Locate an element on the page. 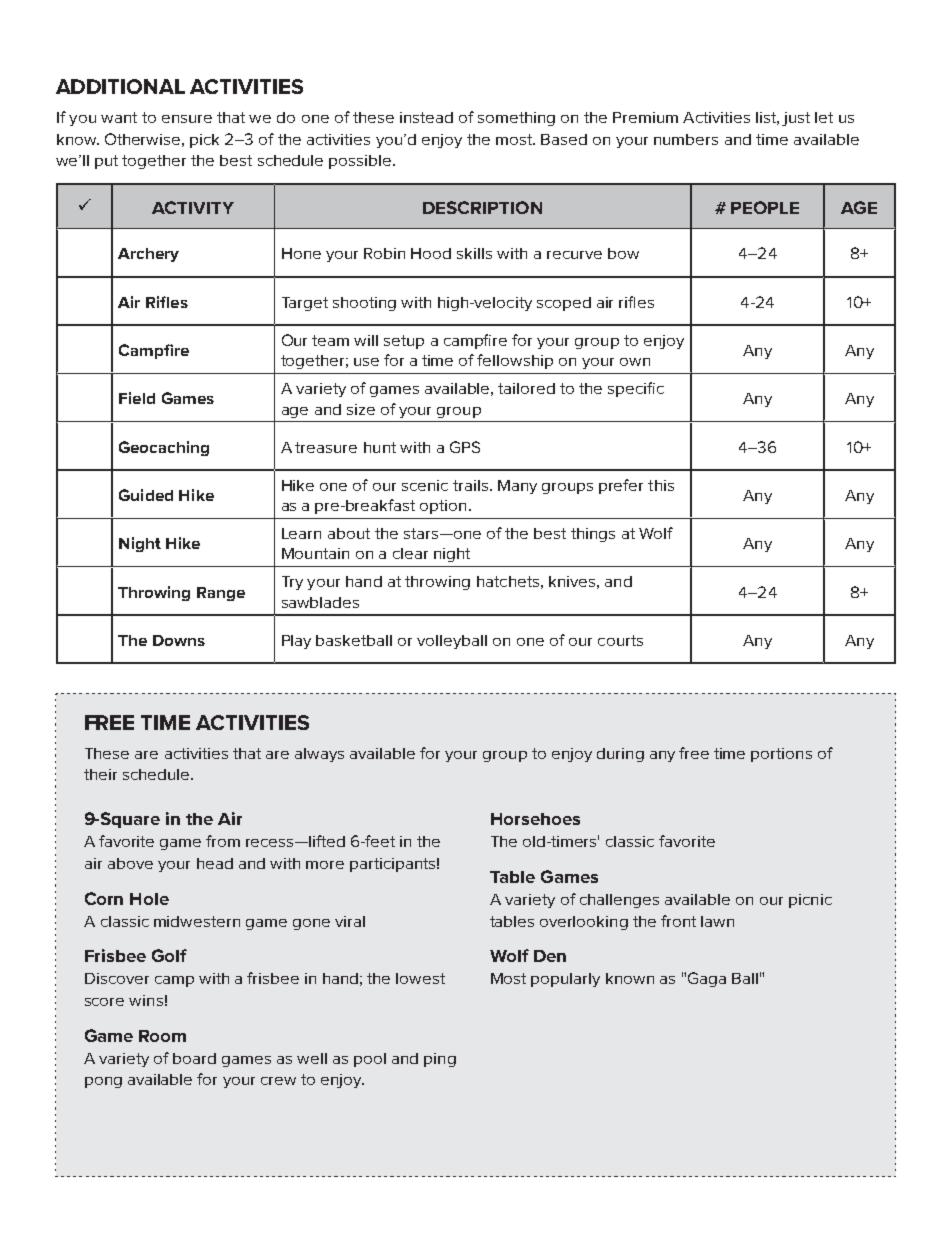 This image has width=952, height=1233. instead is located at coordinates (426, 117).
